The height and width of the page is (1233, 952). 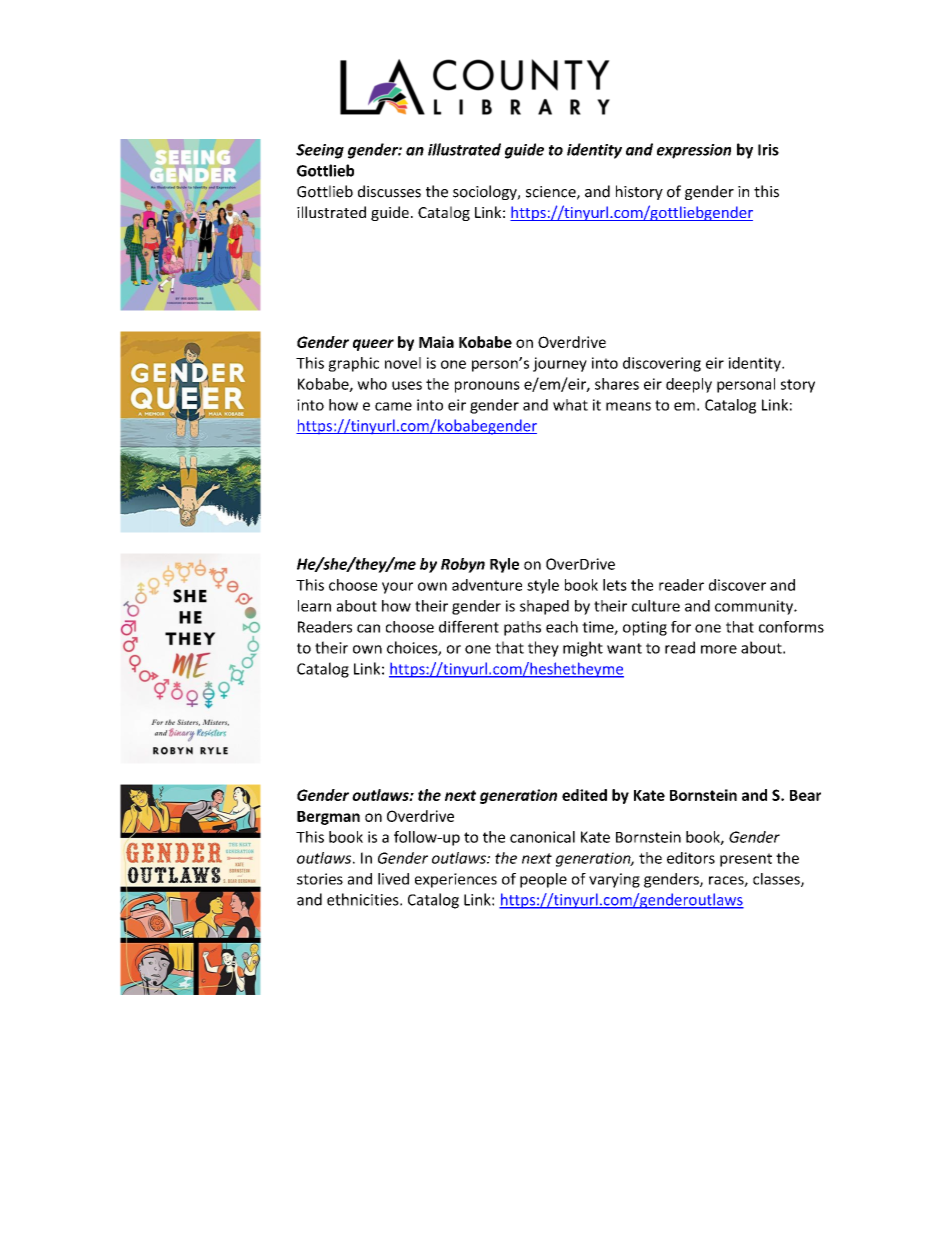 What do you see at coordinates (562, 627) in the page?
I see `each` at bounding box center [562, 627].
